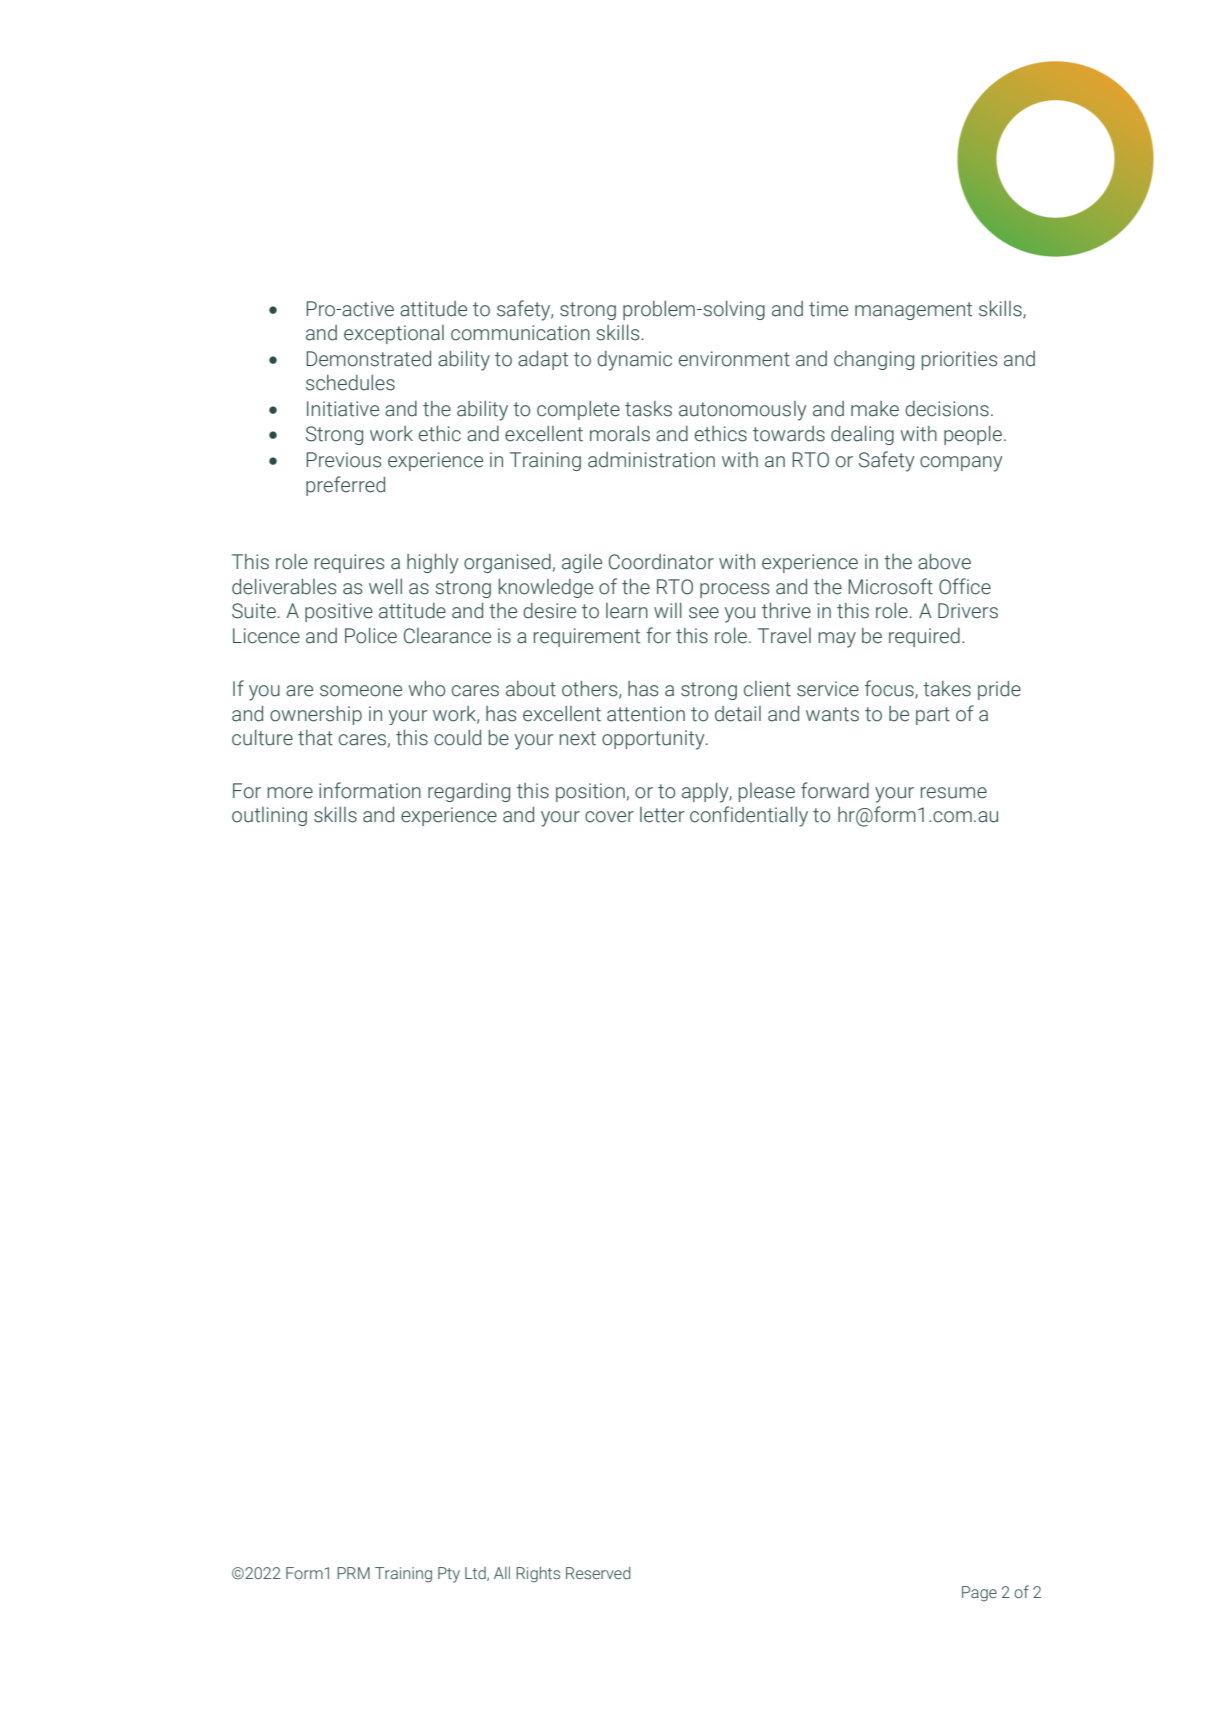 This document has height=1719, width=1215. What do you see at coordinates (954, 793) in the document?
I see `resume` at bounding box center [954, 793].
